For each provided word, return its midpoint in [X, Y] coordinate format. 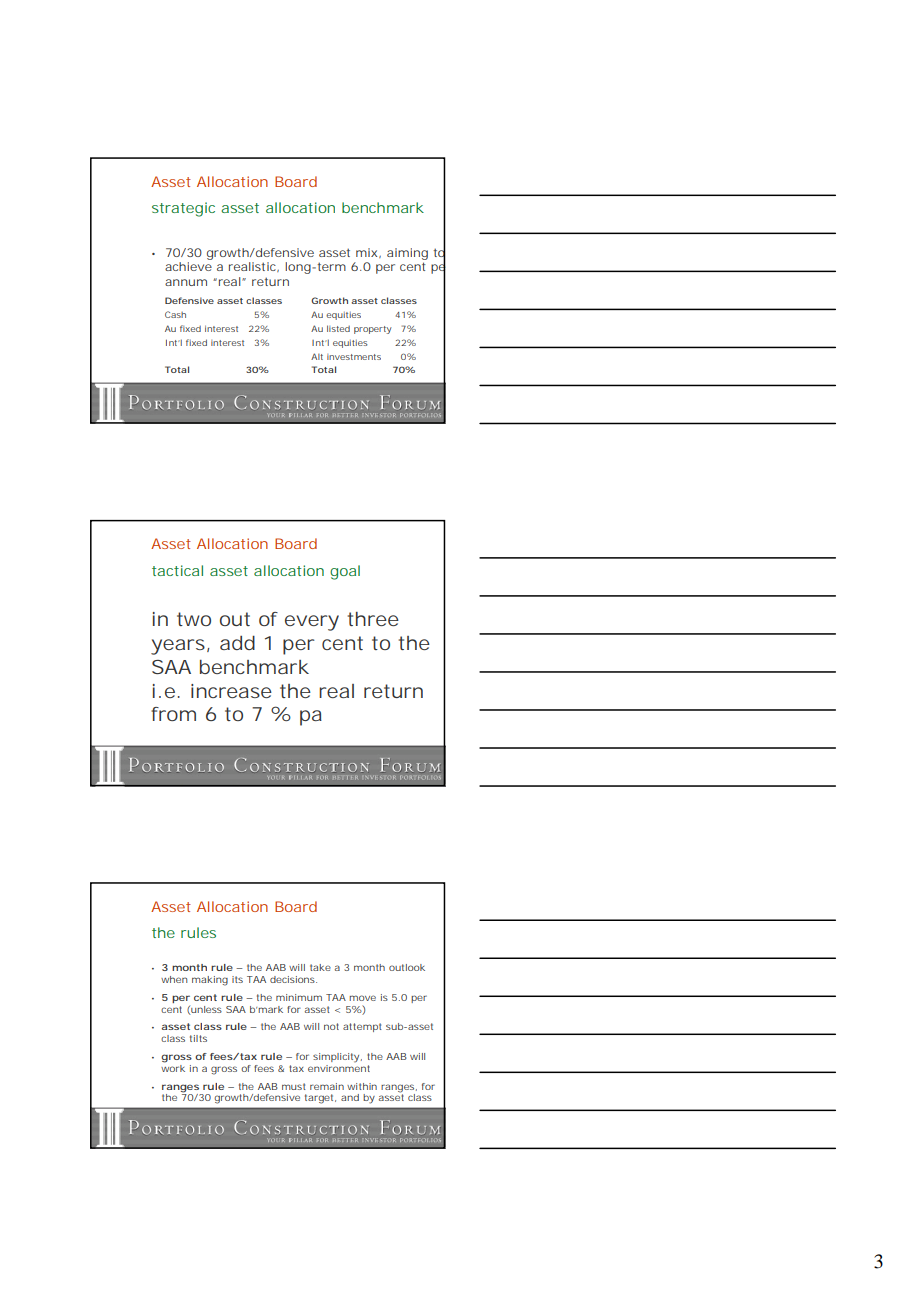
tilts [198, 1038]
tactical [177, 570]
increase [231, 691]
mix [366, 252]
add [237, 642]
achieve [188, 266]
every [312, 623]
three [373, 619]
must [294, 1086]
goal [345, 572]
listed [338, 328]
